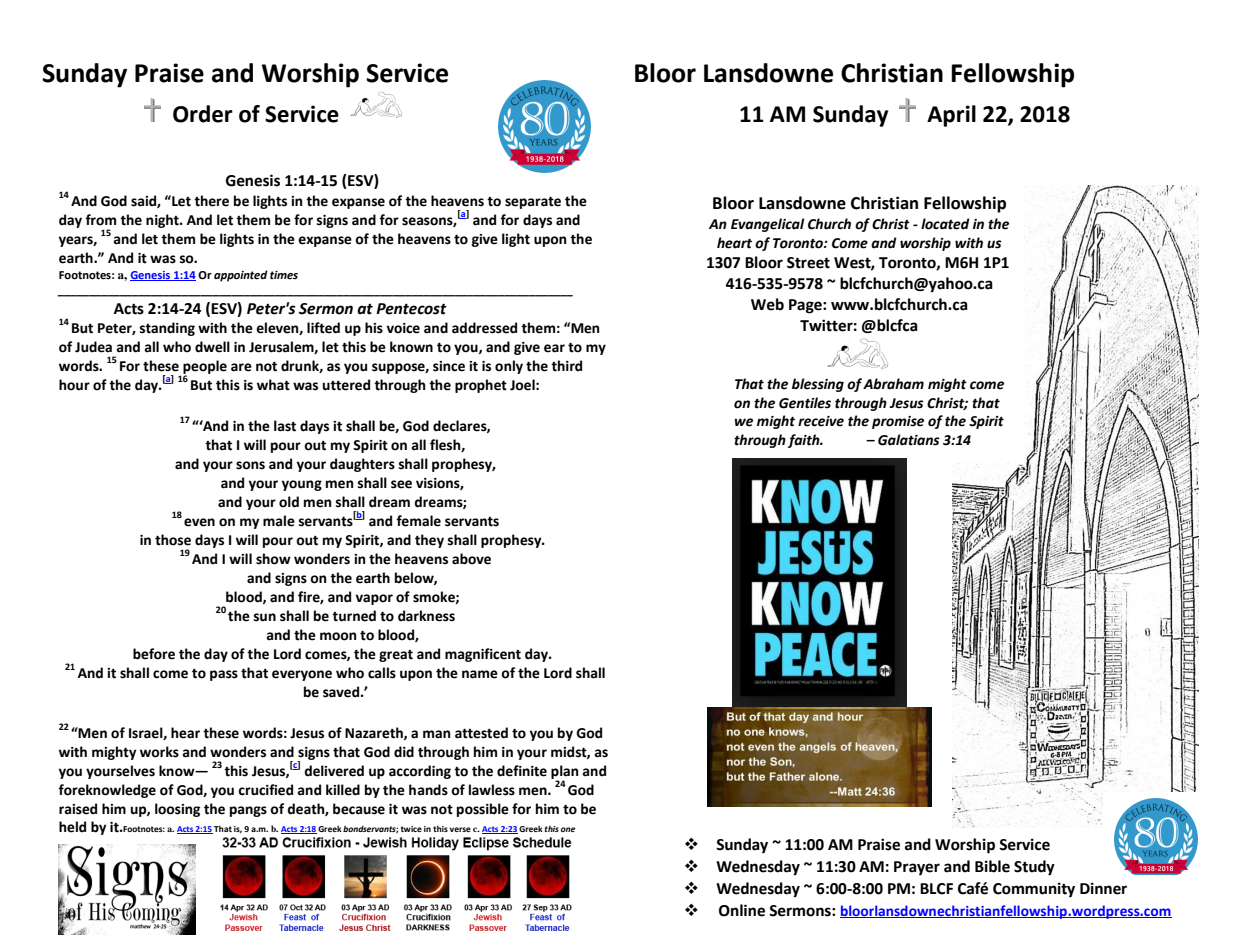  What do you see at coordinates (483, 655) in the screenshot?
I see `magnificent` at bounding box center [483, 655].
